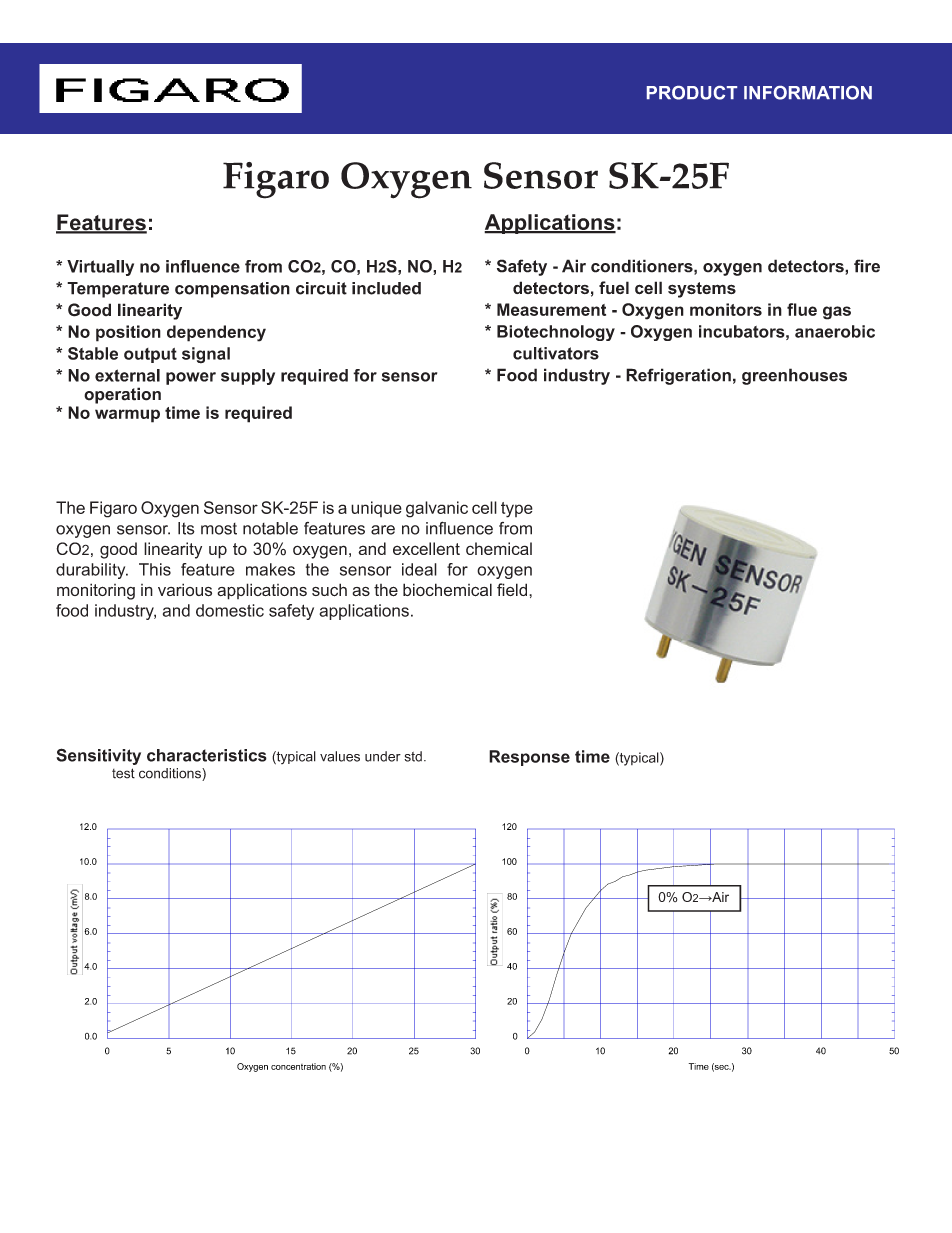 The height and width of the screenshot is (1233, 952). I want to click on field, so click(513, 589).
